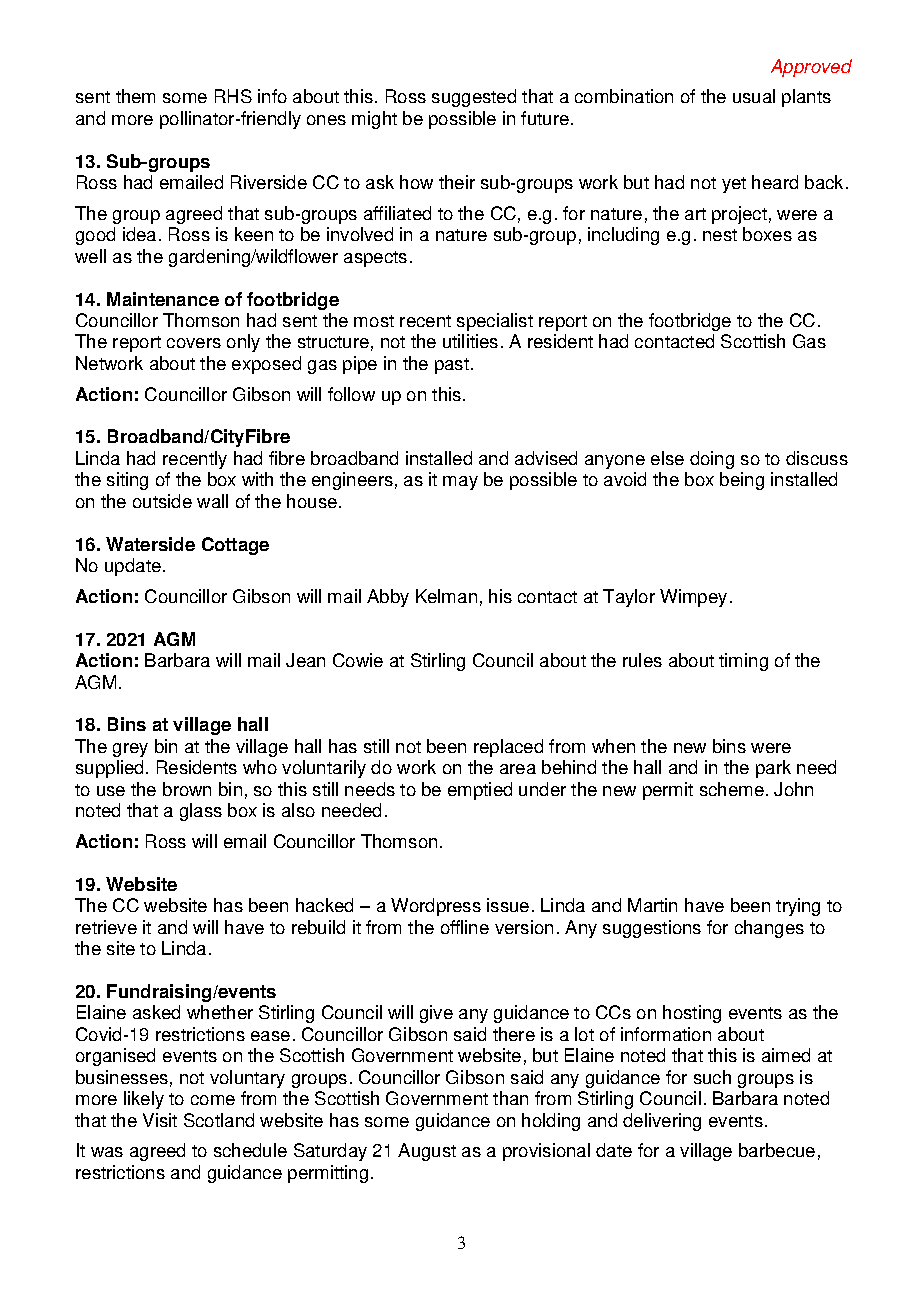  I want to click on August, so click(427, 1152).
